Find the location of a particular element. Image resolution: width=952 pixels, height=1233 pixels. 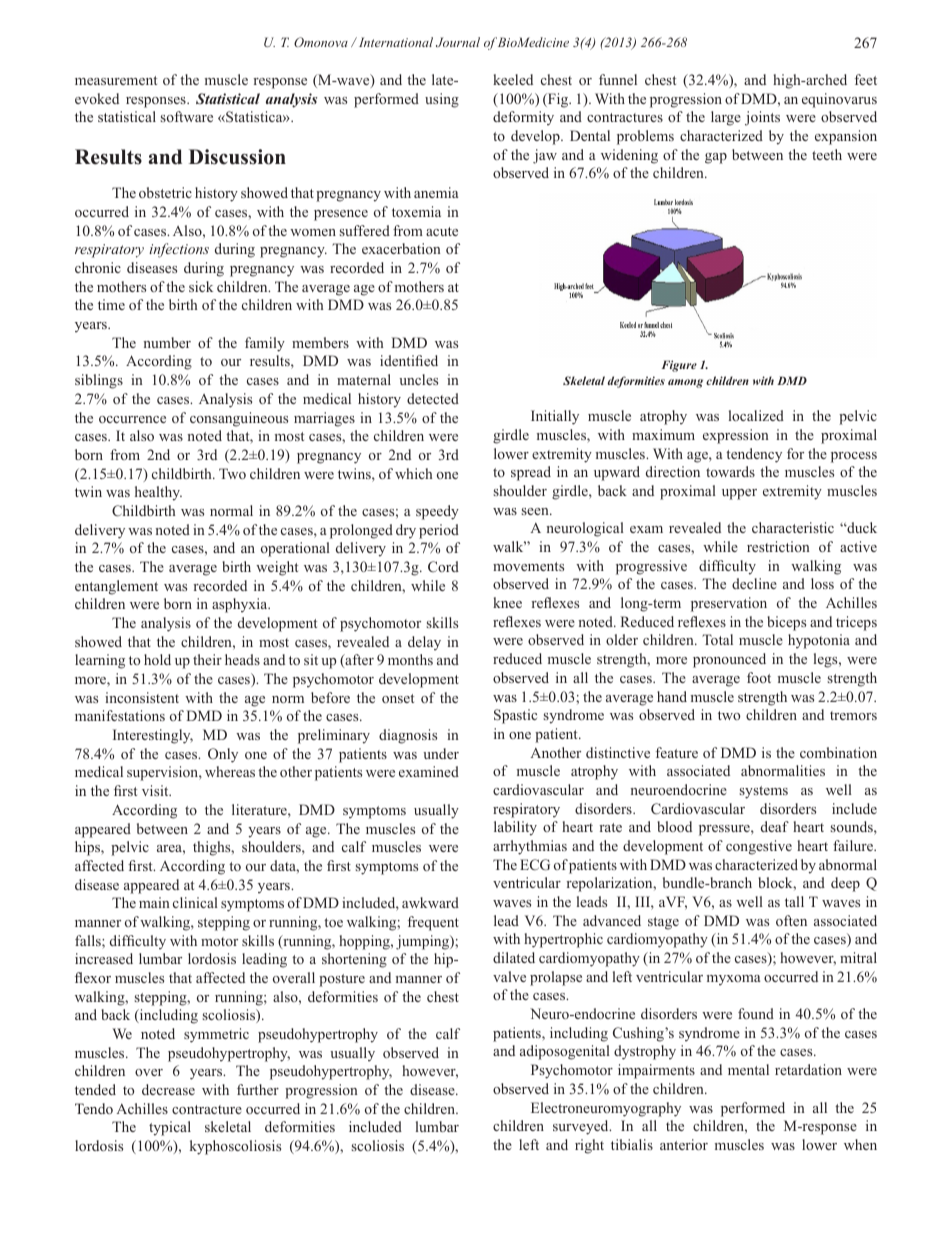

knee is located at coordinates (507, 602).
